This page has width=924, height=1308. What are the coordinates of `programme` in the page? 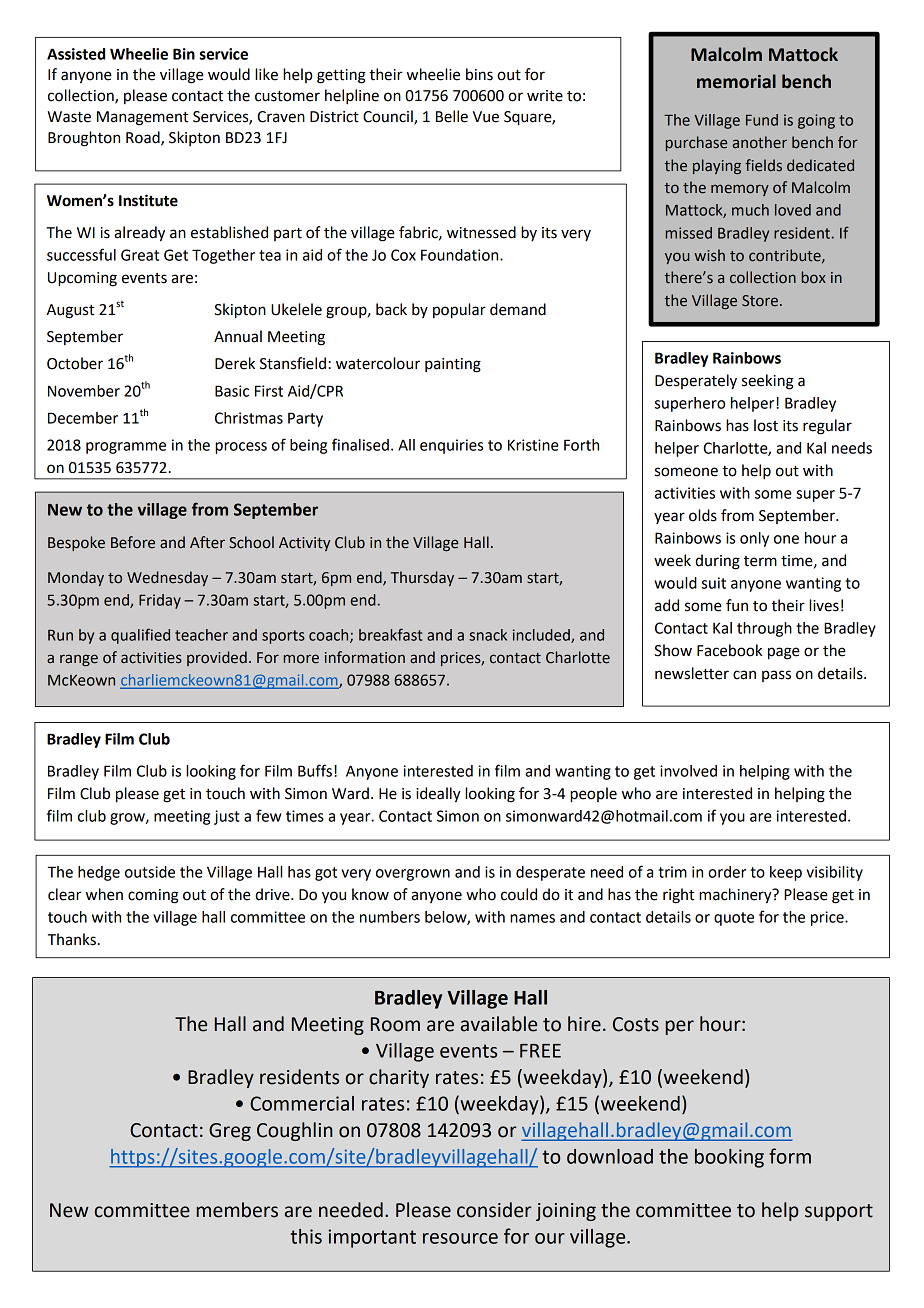 It's located at (126, 448).
